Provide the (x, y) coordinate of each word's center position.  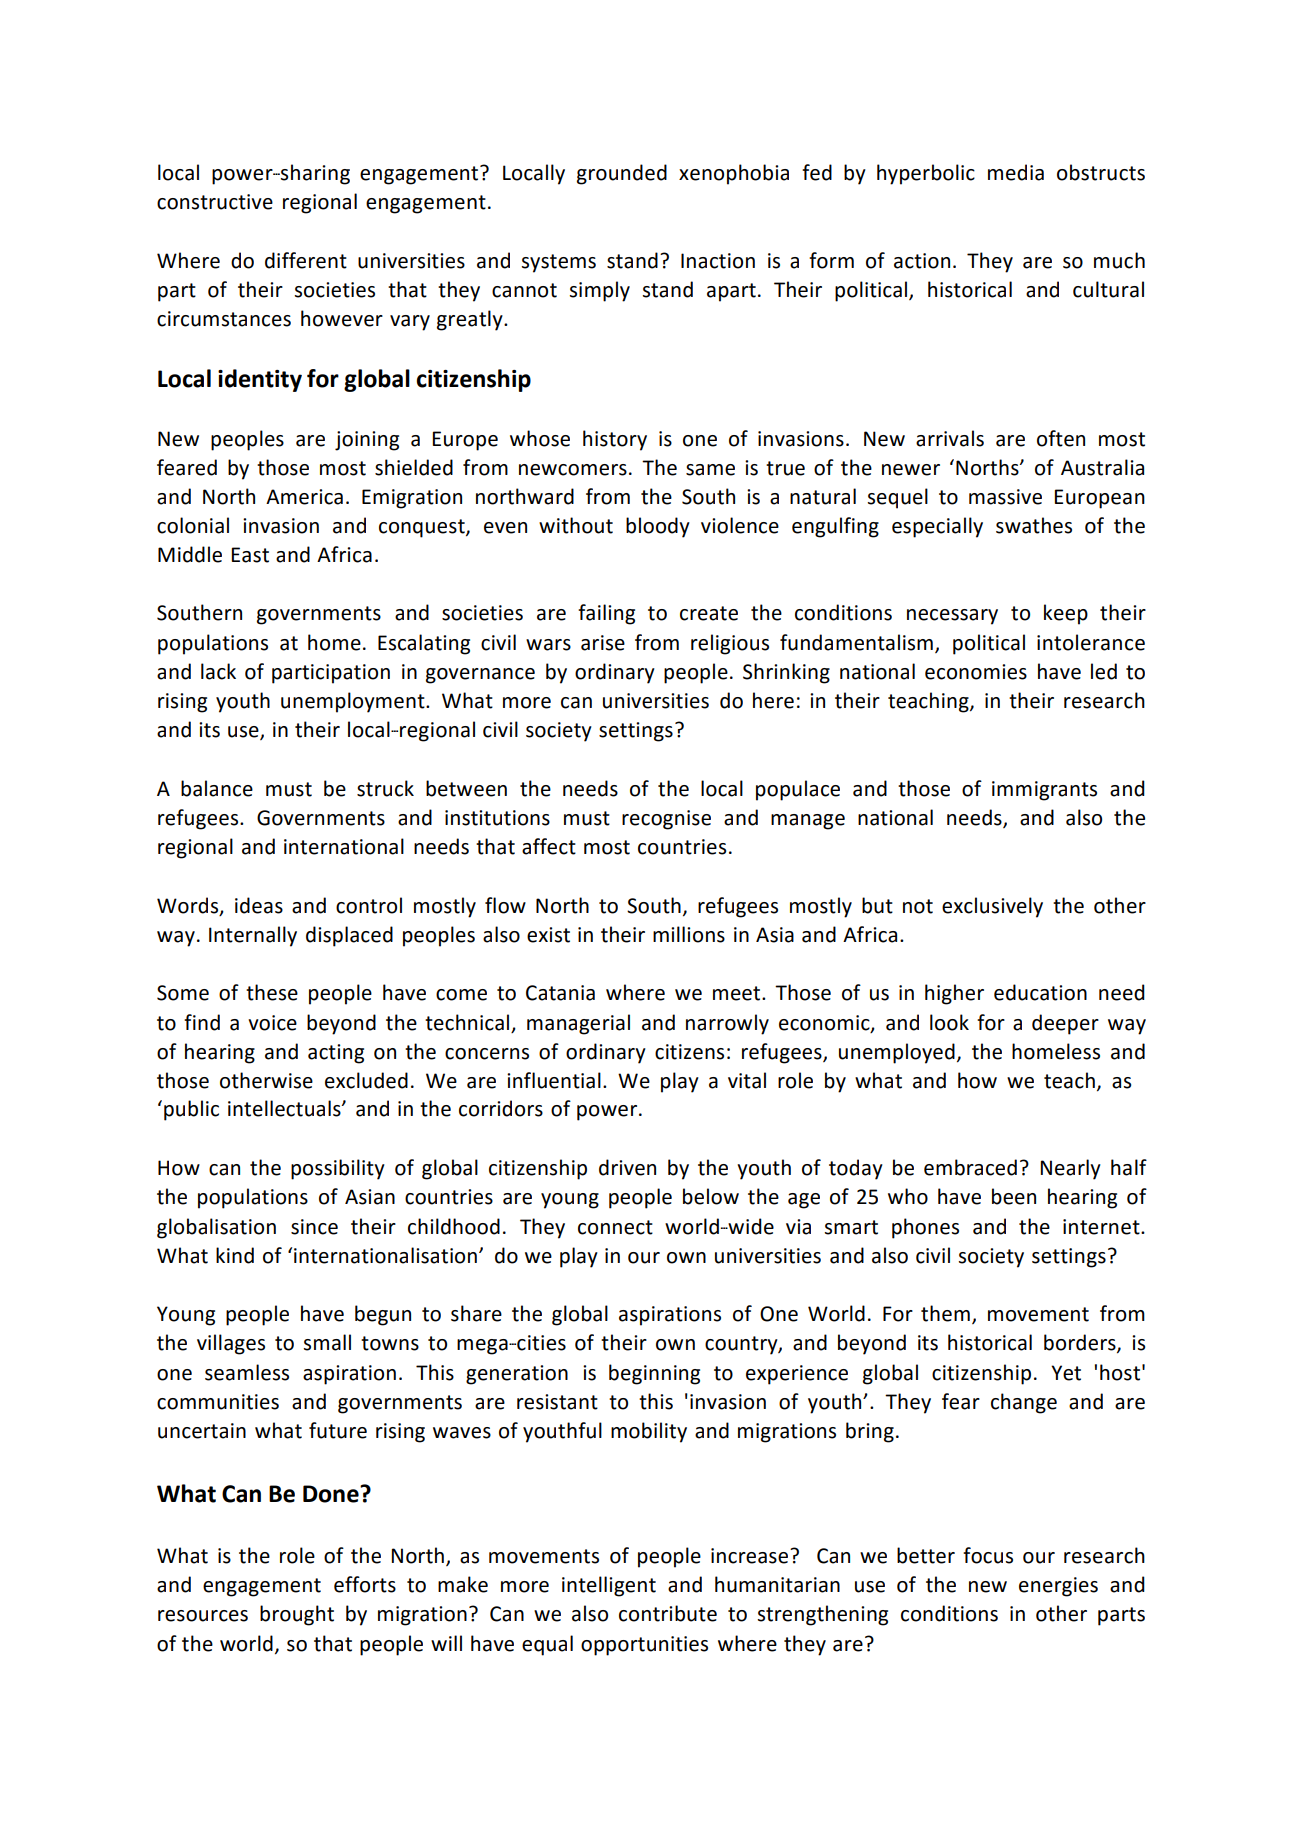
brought (297, 1615)
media (1016, 172)
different (306, 260)
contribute (668, 1613)
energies (1058, 1587)
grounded (622, 174)
